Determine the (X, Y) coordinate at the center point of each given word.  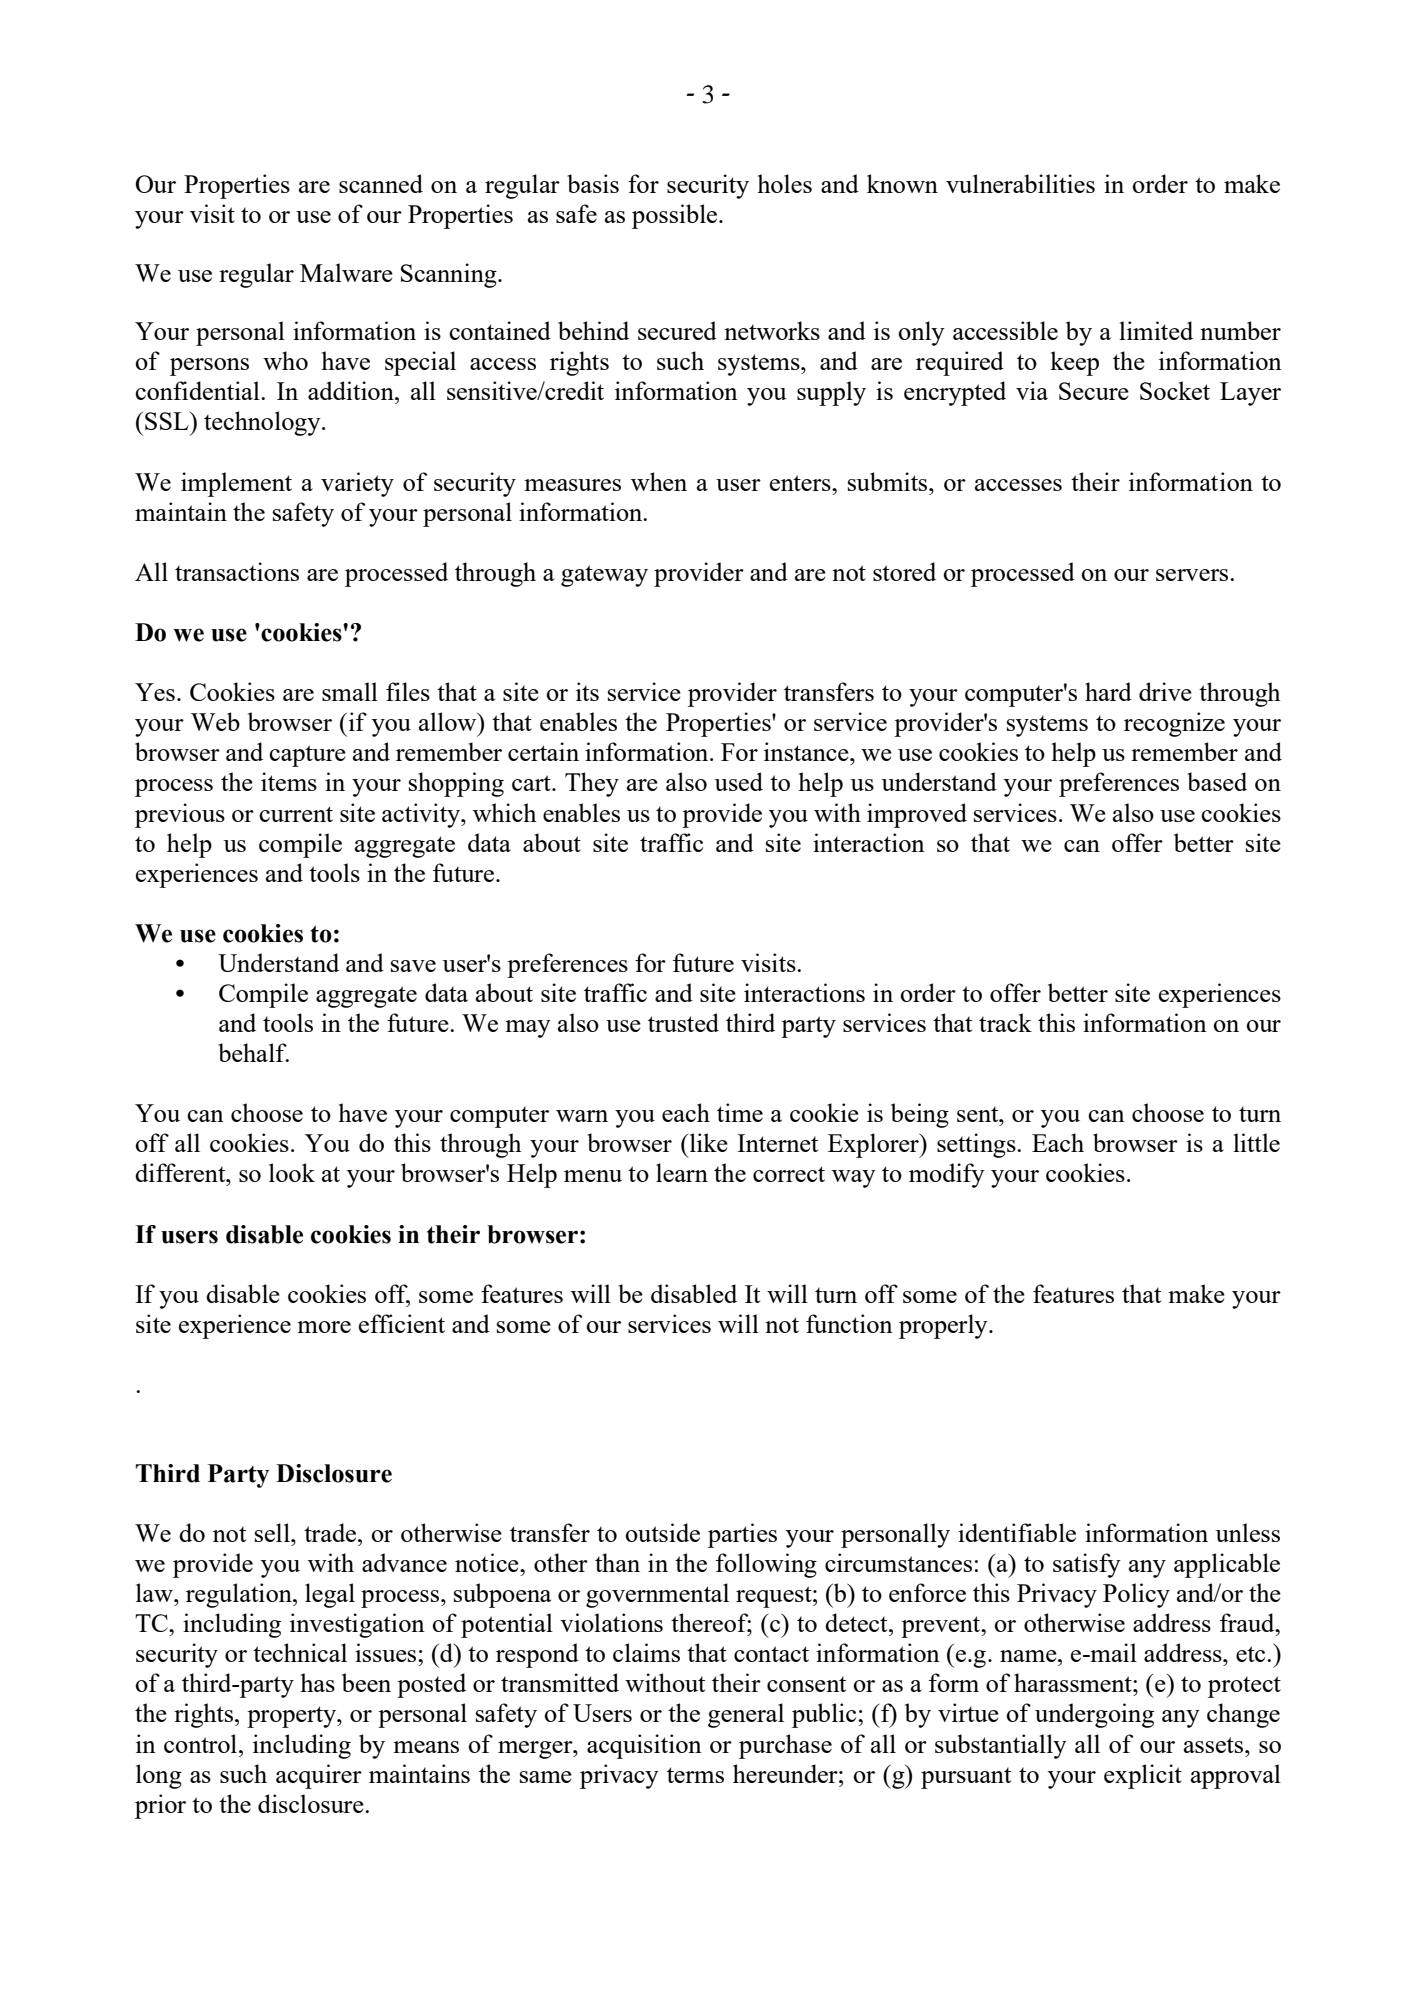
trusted (683, 1022)
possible (676, 216)
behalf (253, 1052)
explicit (1143, 1776)
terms (695, 1775)
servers (1193, 575)
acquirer (319, 1776)
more (324, 1327)
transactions (237, 571)
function (849, 1323)
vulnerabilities (1020, 183)
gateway (604, 576)
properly (944, 1326)
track (1005, 1022)
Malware (346, 272)
